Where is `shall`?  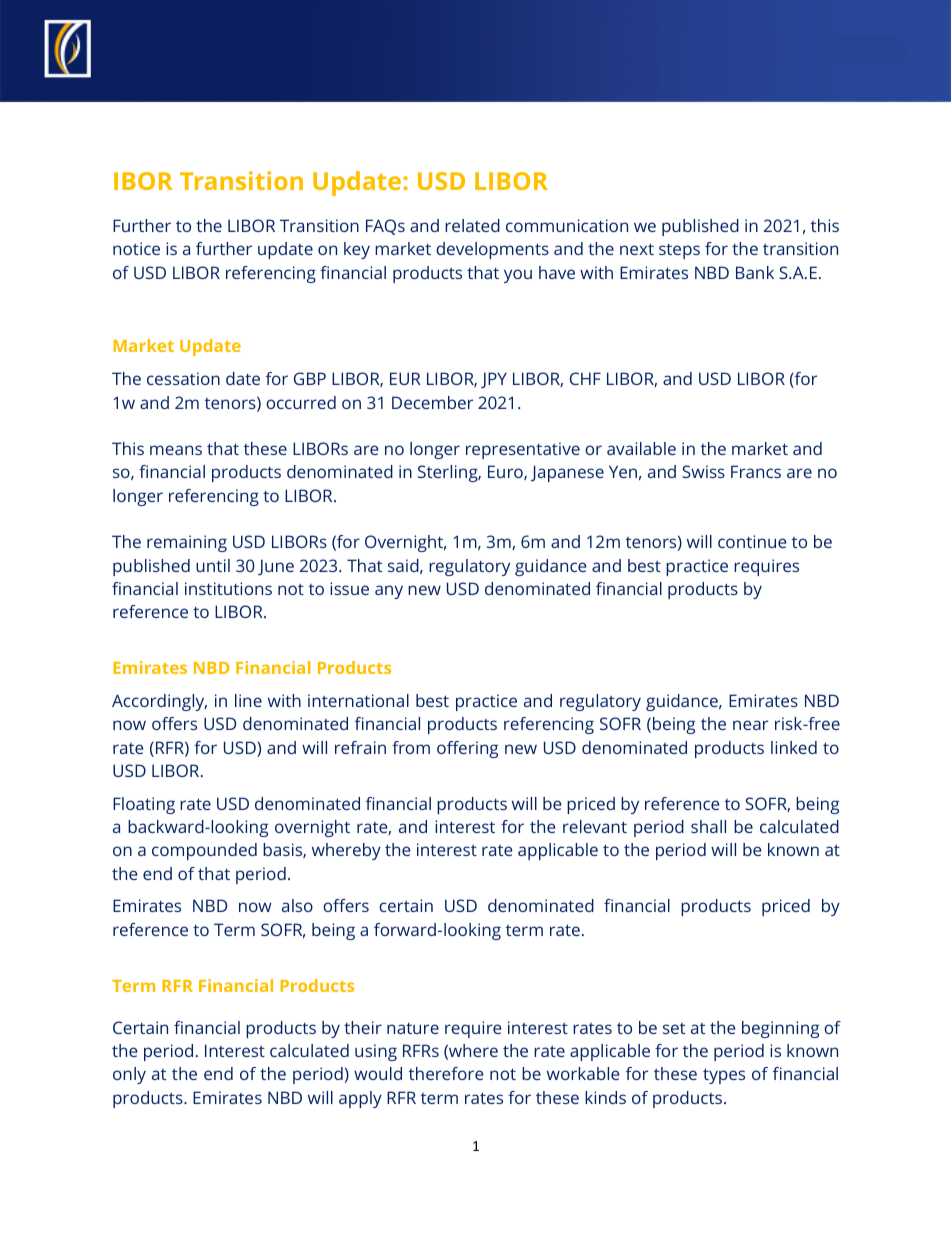 shall is located at coordinates (708, 826).
